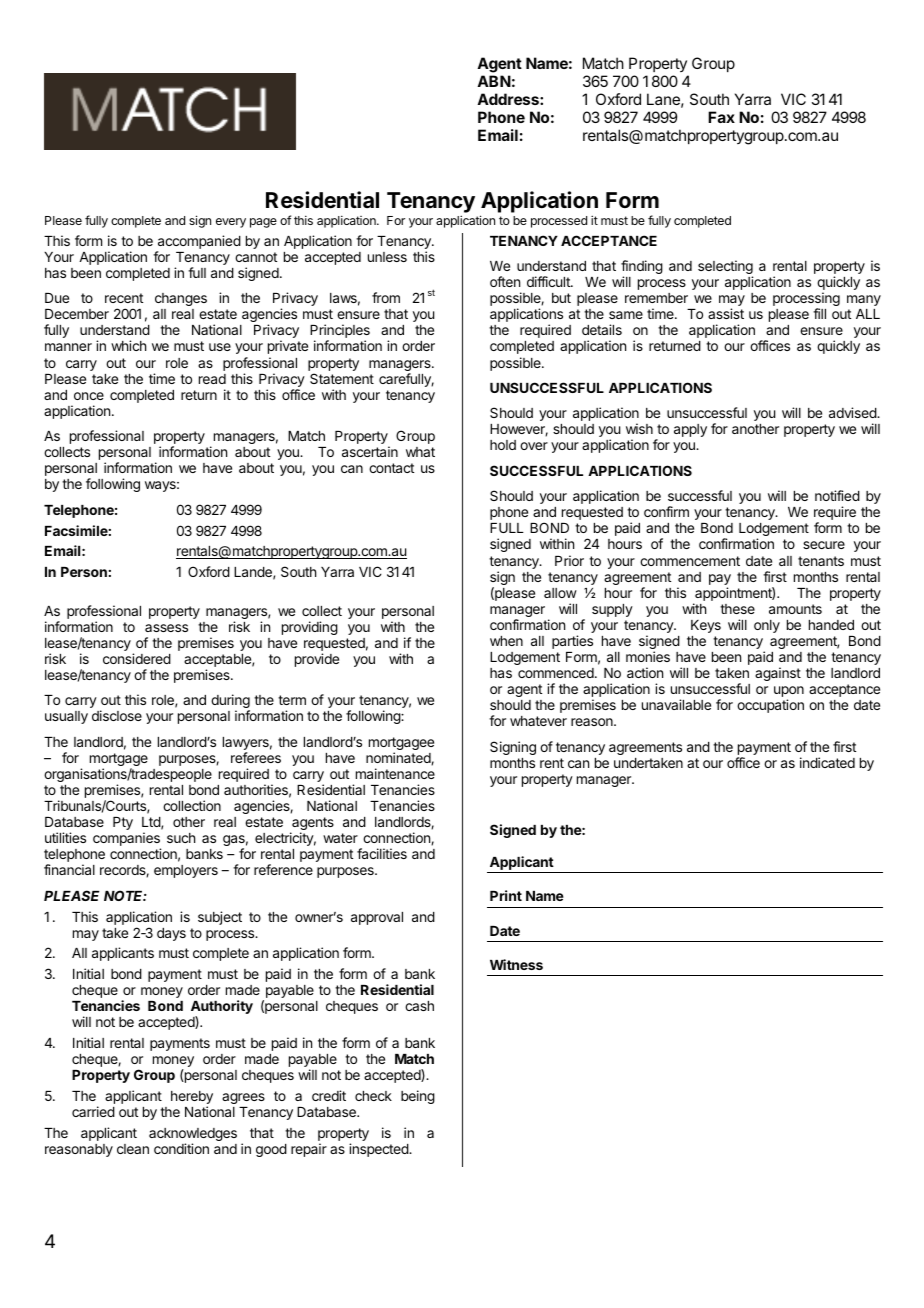 This image has height=1308, width=924. Describe the element at coordinates (494, 81) in the image. I see `ABN` at that location.
